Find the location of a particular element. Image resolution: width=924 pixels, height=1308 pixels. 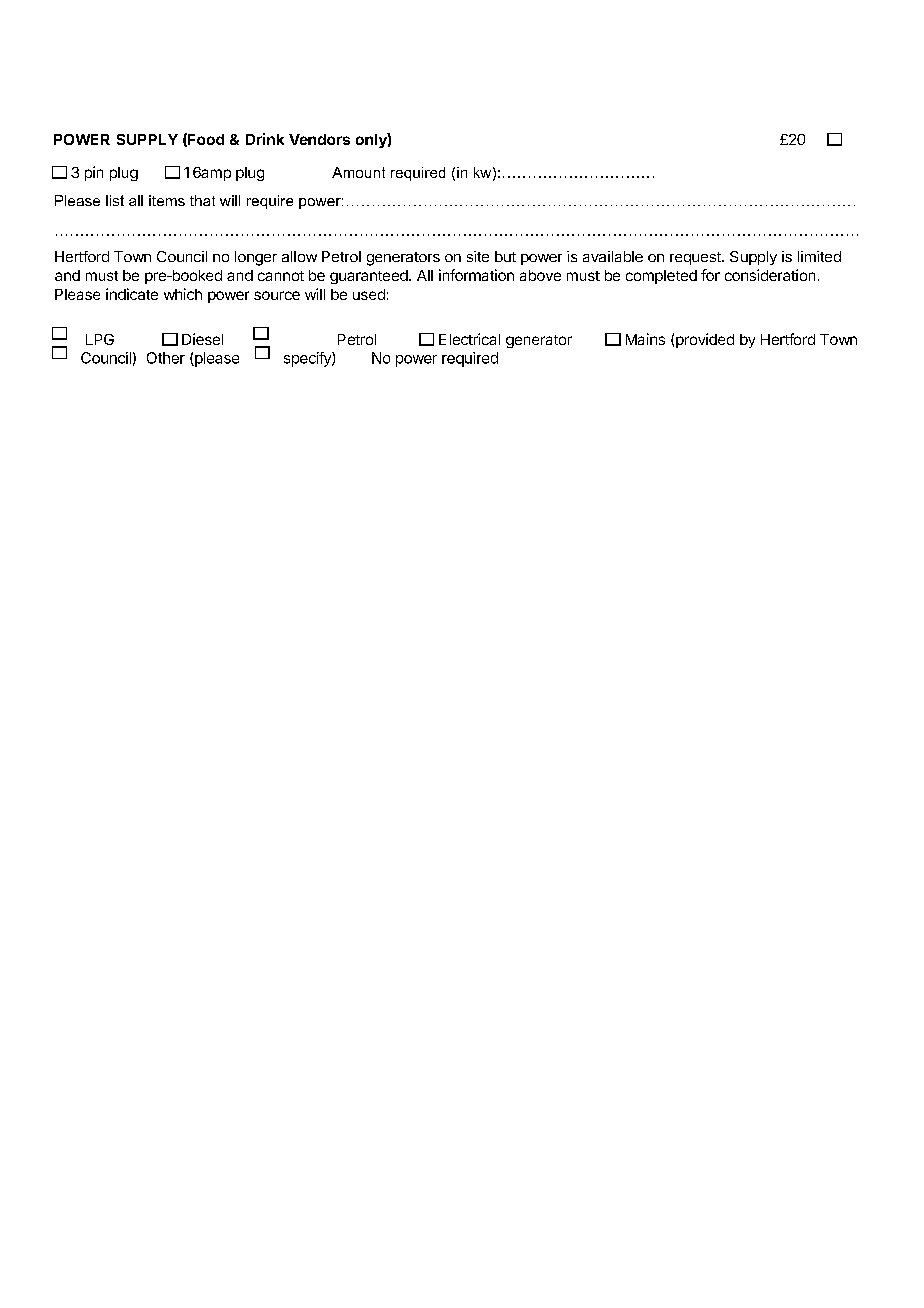

request is located at coordinates (696, 258).
